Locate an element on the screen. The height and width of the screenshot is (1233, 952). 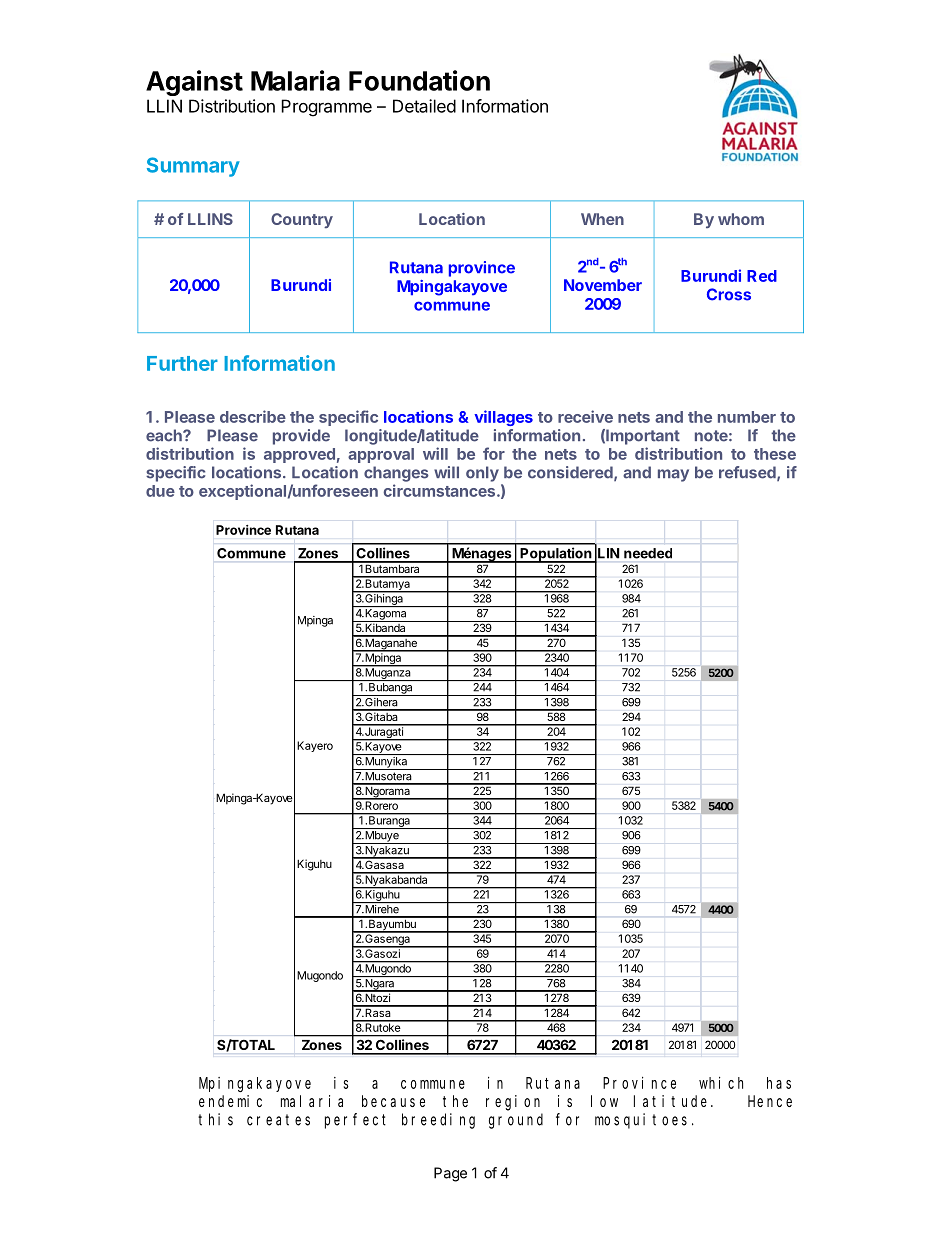
Further is located at coordinates (182, 363).
